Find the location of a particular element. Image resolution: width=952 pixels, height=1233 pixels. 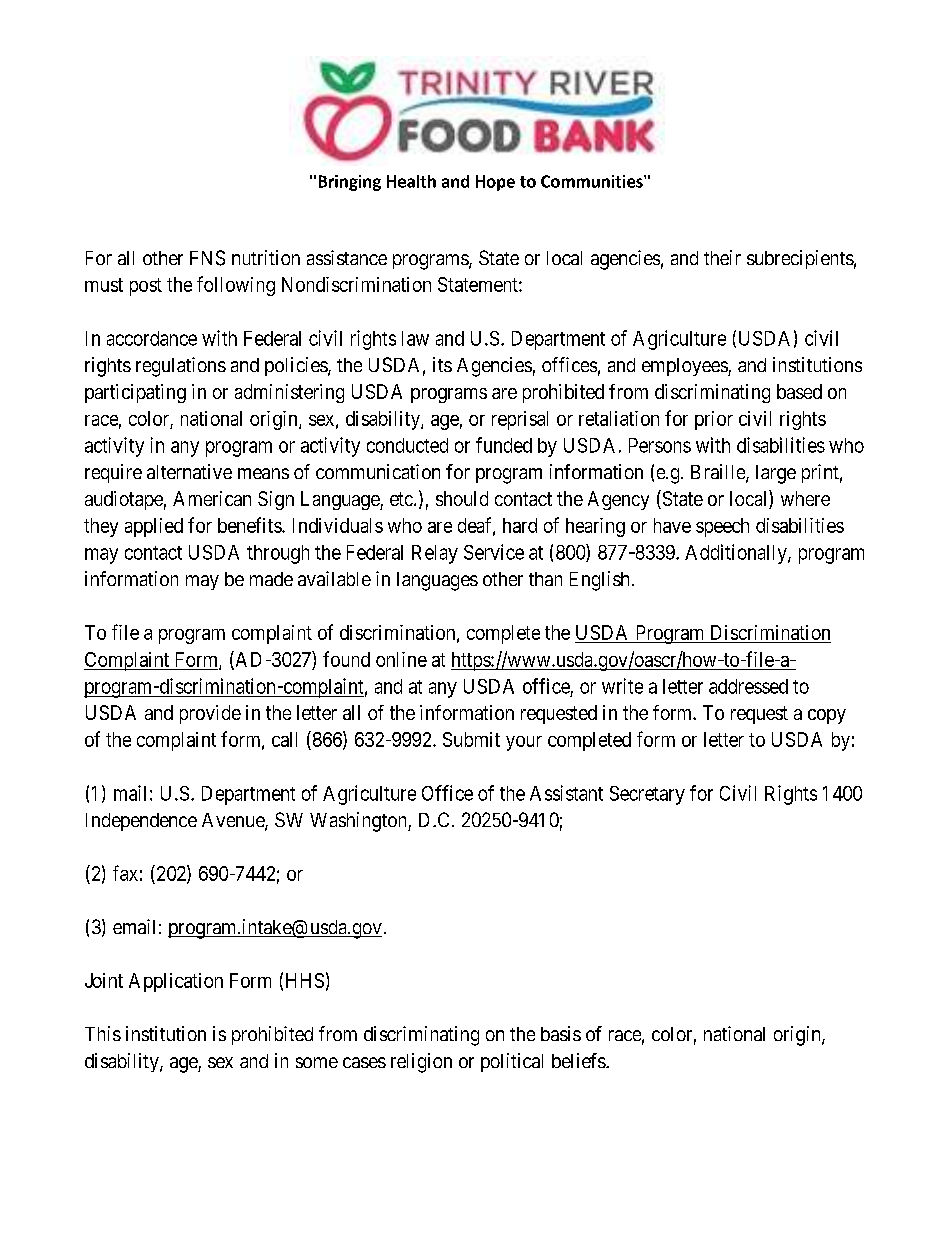

Avenue is located at coordinates (234, 821).
